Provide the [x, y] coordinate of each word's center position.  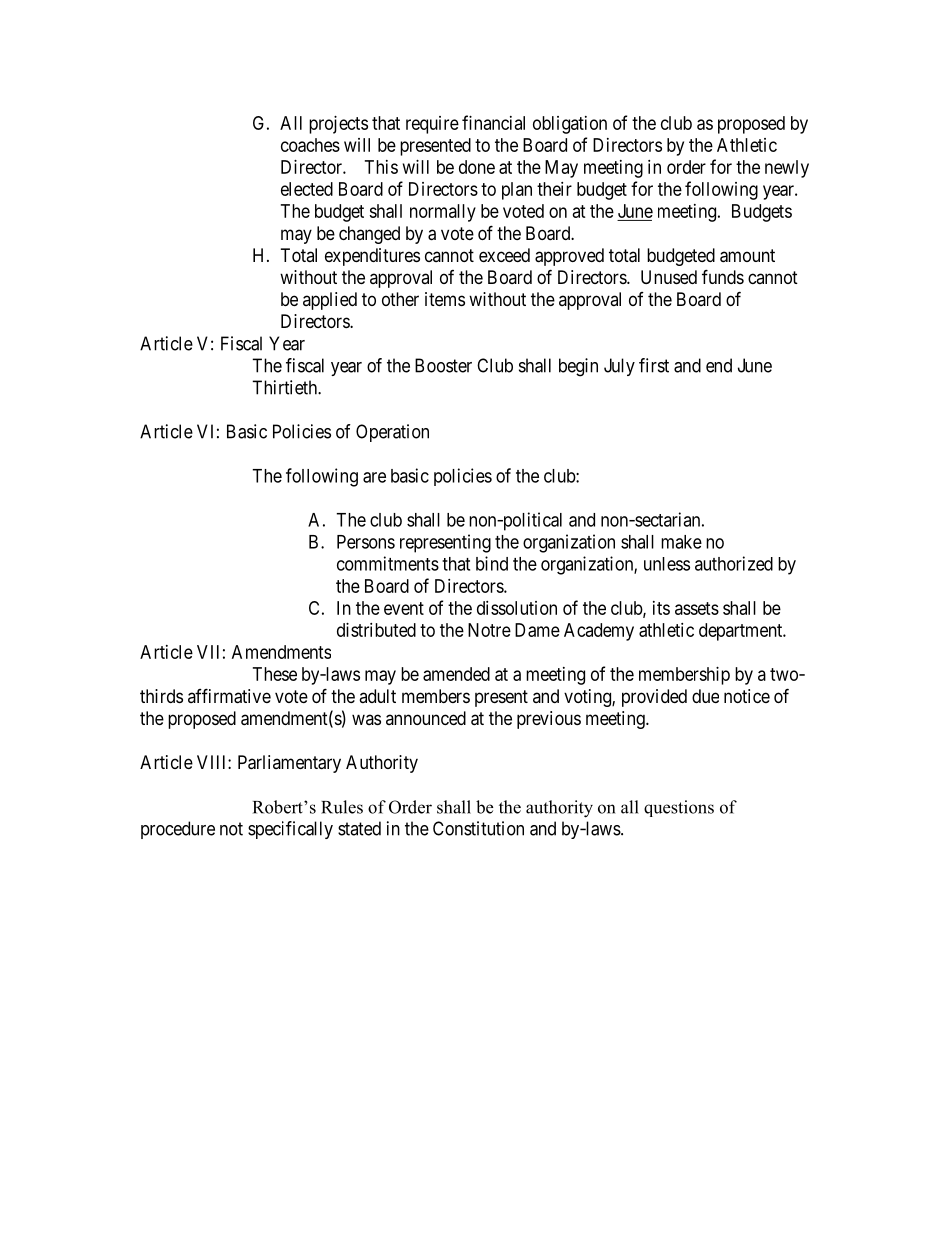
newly [787, 169]
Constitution [478, 828]
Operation [392, 433]
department [742, 632]
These [275, 674]
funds [723, 276]
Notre [489, 630]
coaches [310, 145]
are [374, 477]
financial [493, 122]
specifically [290, 830]
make [681, 542]
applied [330, 301]
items [445, 299]
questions [679, 808]
